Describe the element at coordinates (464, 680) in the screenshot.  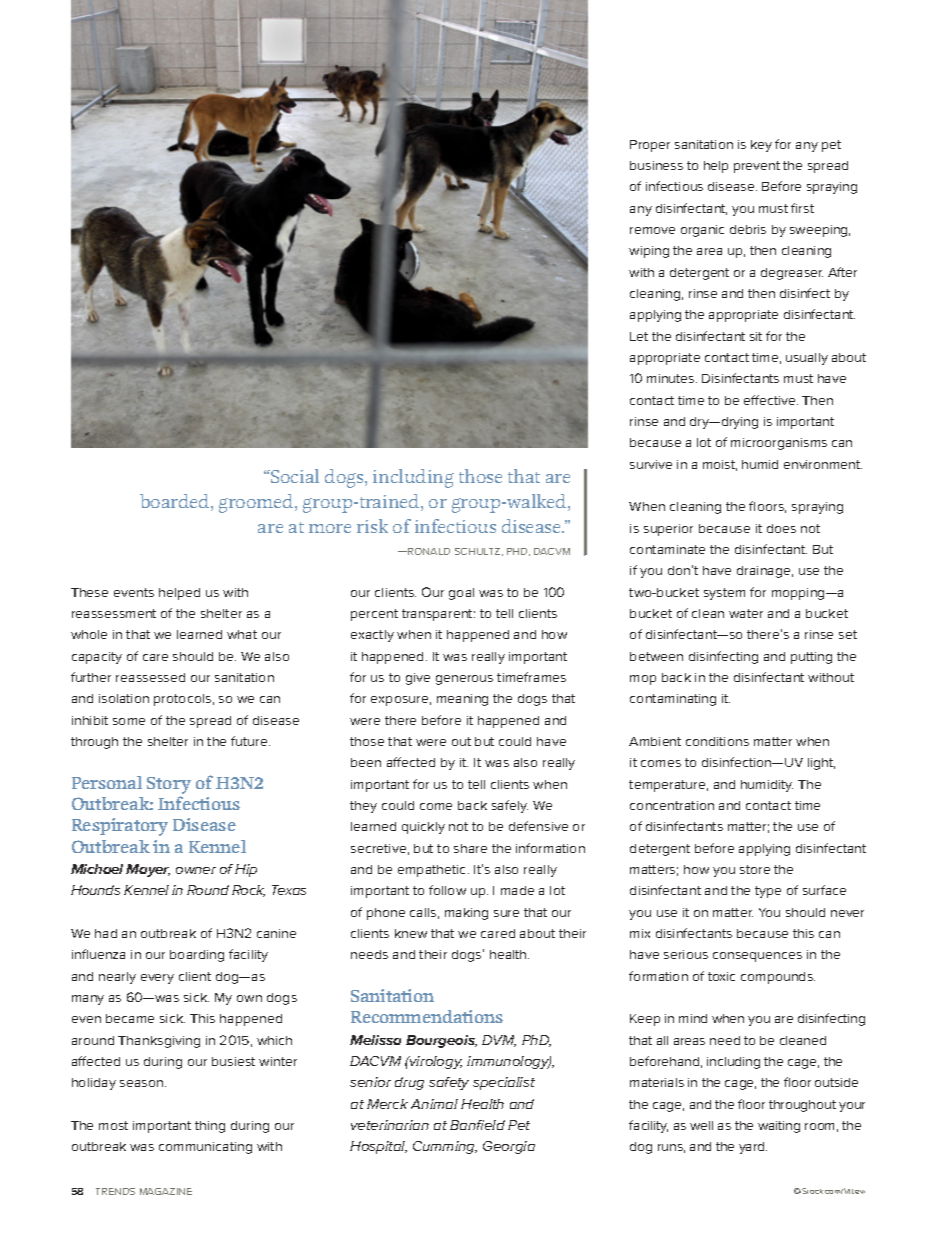
I see `generous` at that location.
